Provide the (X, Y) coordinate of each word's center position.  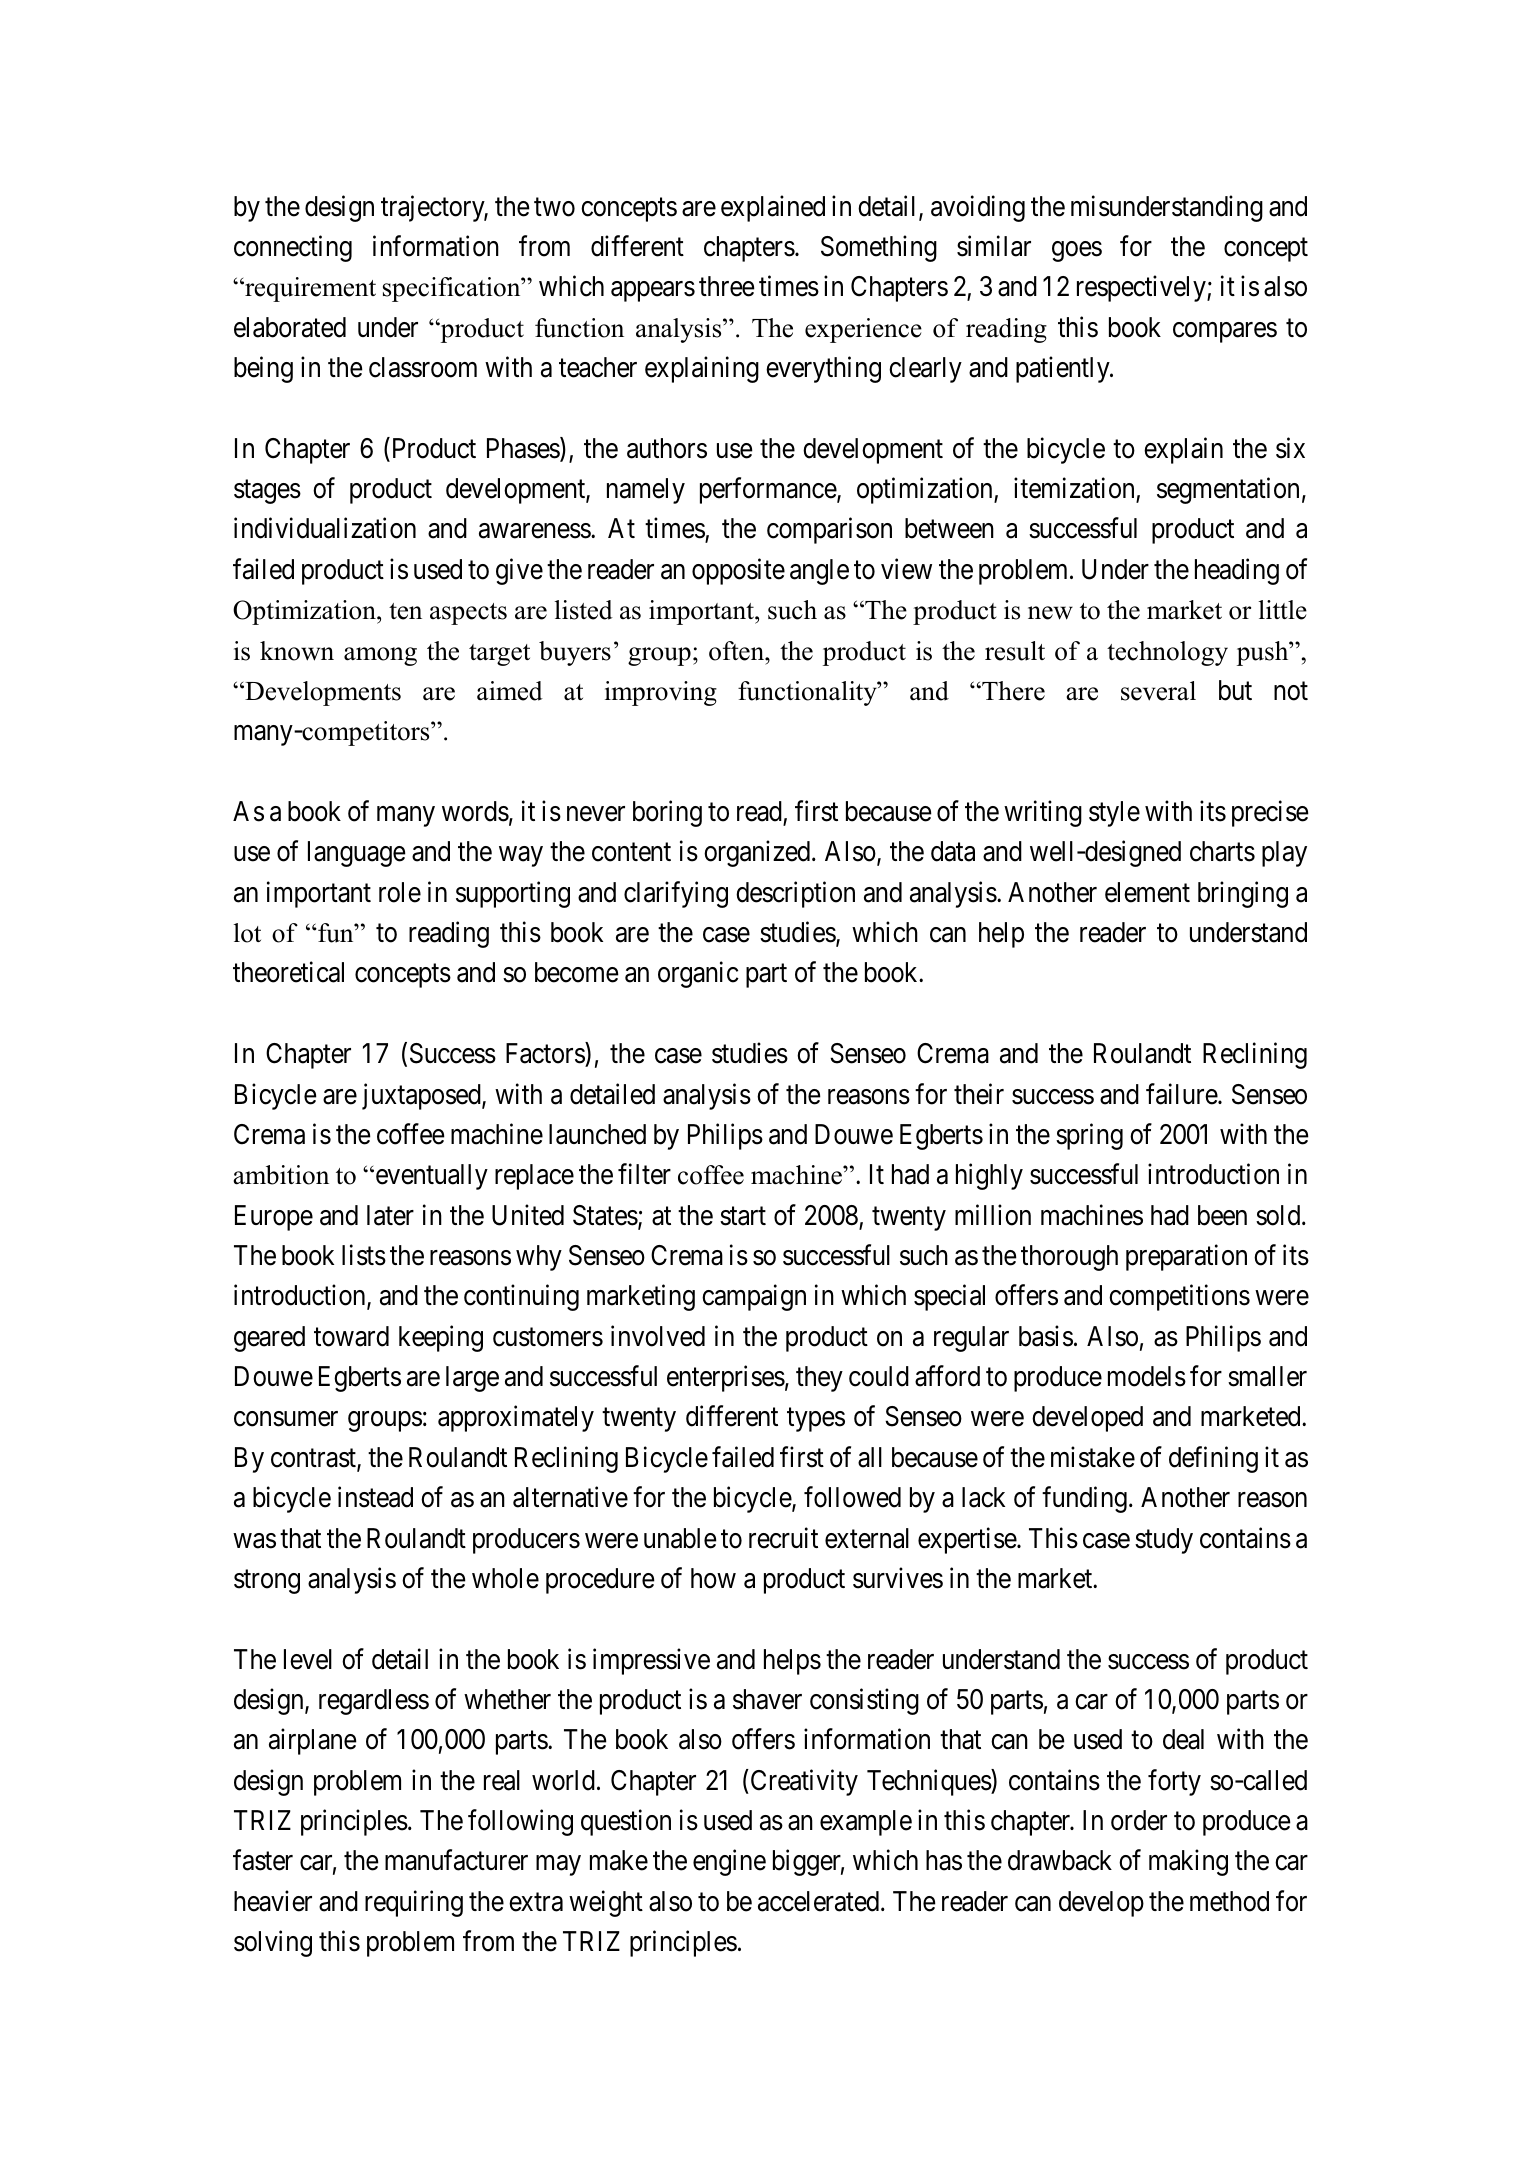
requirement (309, 289)
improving (661, 693)
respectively (1142, 289)
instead (375, 1497)
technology (1167, 653)
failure (1182, 1094)
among (380, 656)
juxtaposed (422, 1096)
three (727, 286)
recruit (783, 1538)
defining (1213, 1459)
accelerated (820, 1901)
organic (698, 975)
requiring (414, 1903)
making (1188, 1863)
